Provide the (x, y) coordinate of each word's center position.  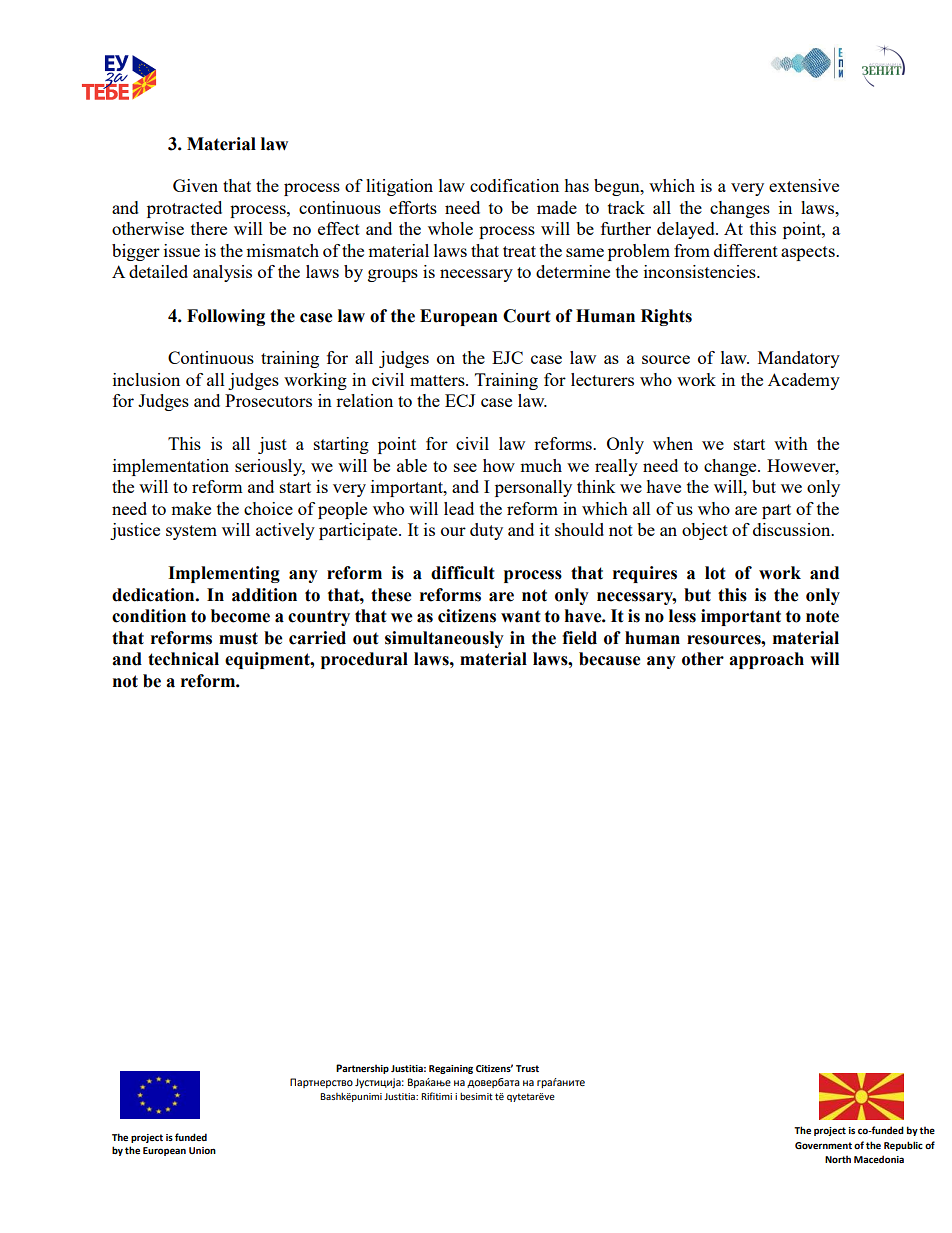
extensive (804, 185)
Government (823, 1145)
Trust (527, 1068)
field (579, 638)
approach (766, 660)
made (557, 207)
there (209, 228)
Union (202, 1150)
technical (183, 659)
